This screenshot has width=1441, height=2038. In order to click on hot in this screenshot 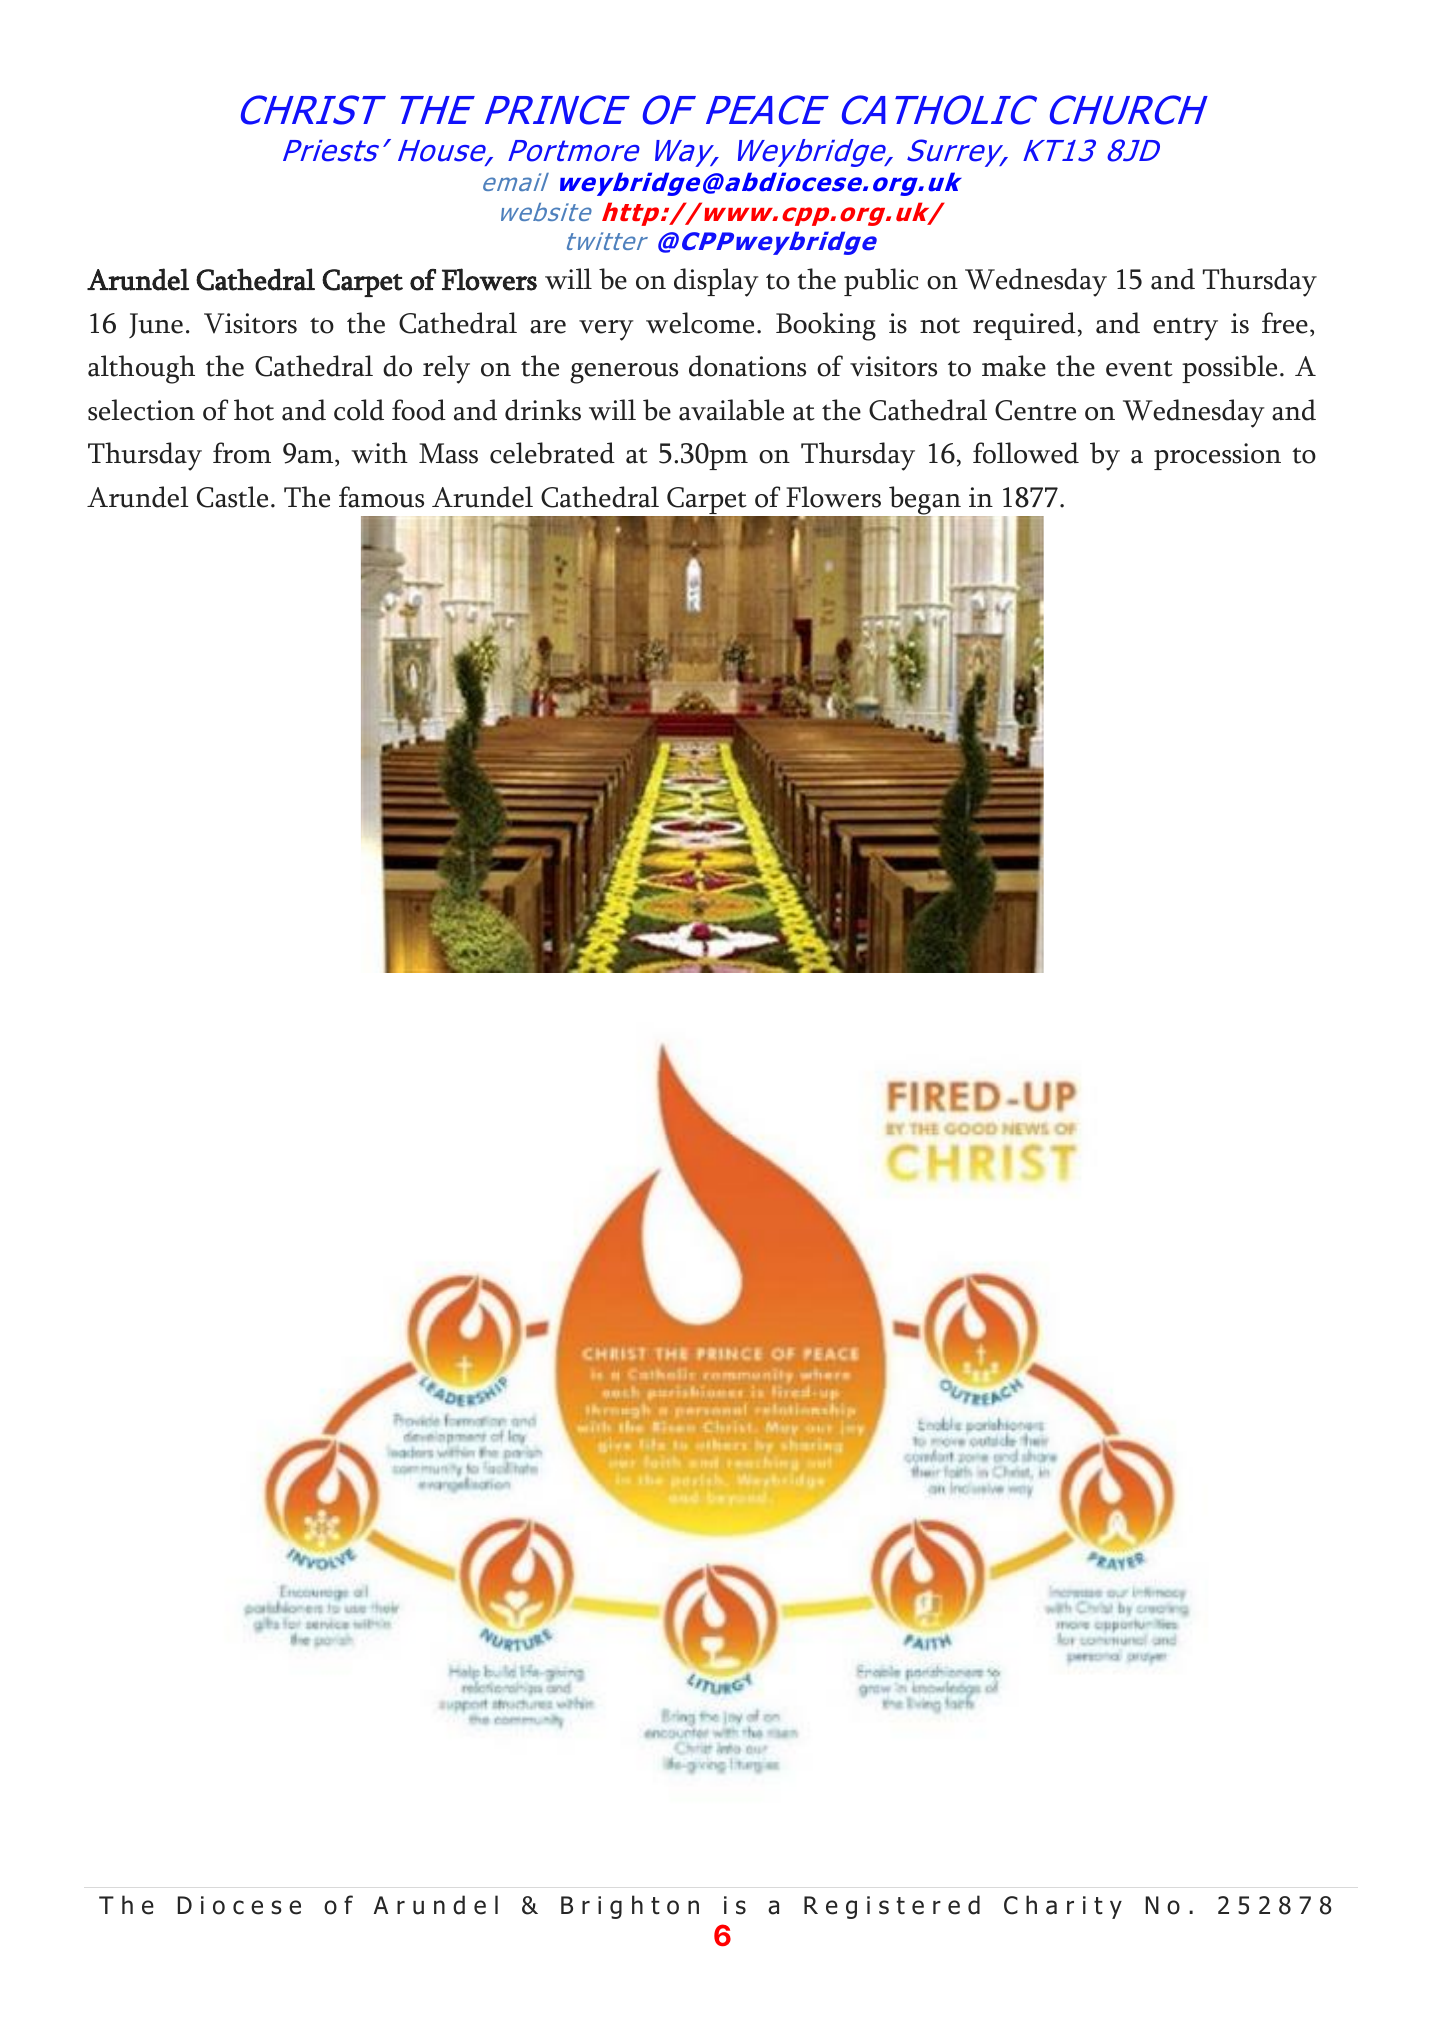, I will do `click(254, 410)`.
